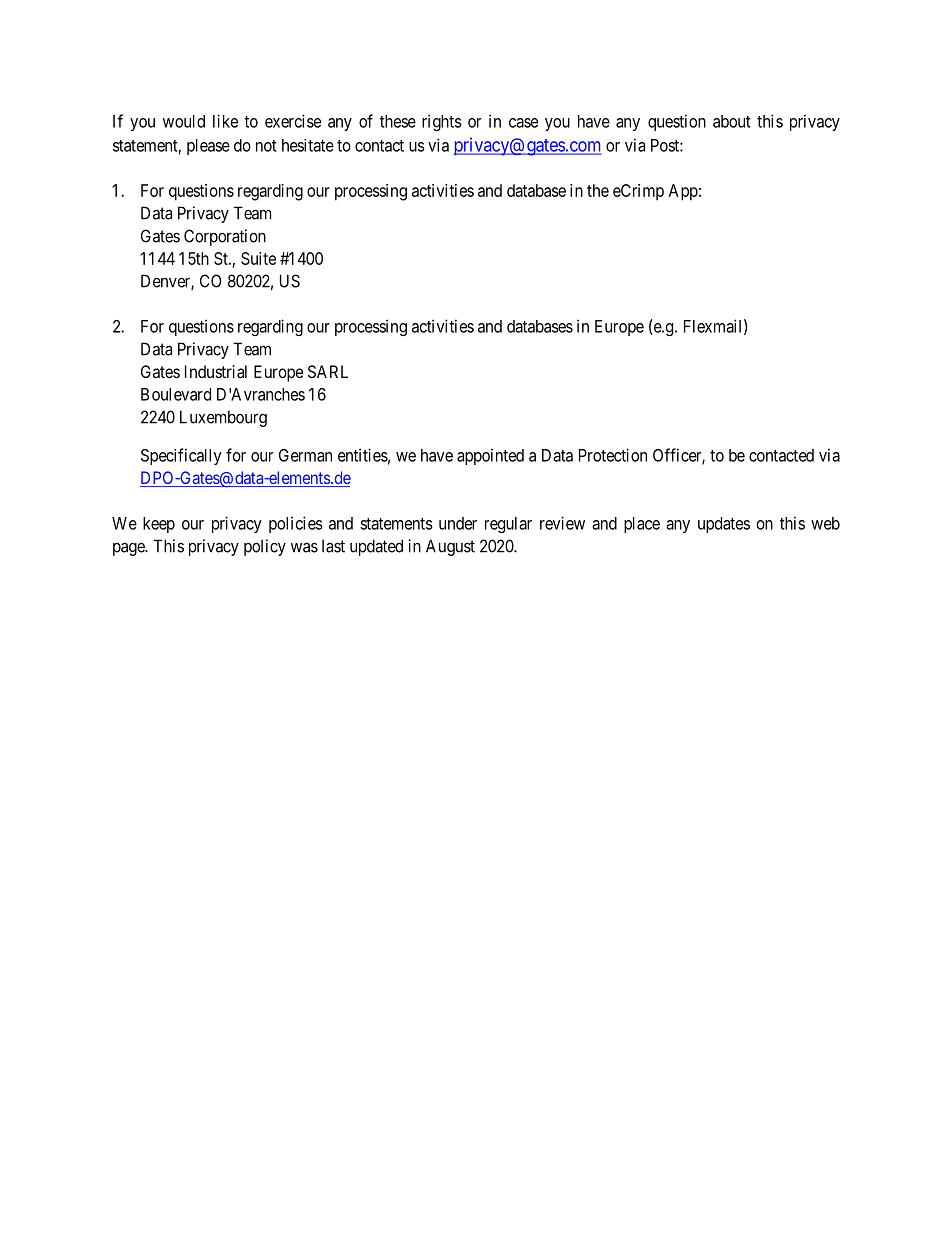  Describe the element at coordinates (490, 456) in the image. I see `appointed` at that location.
